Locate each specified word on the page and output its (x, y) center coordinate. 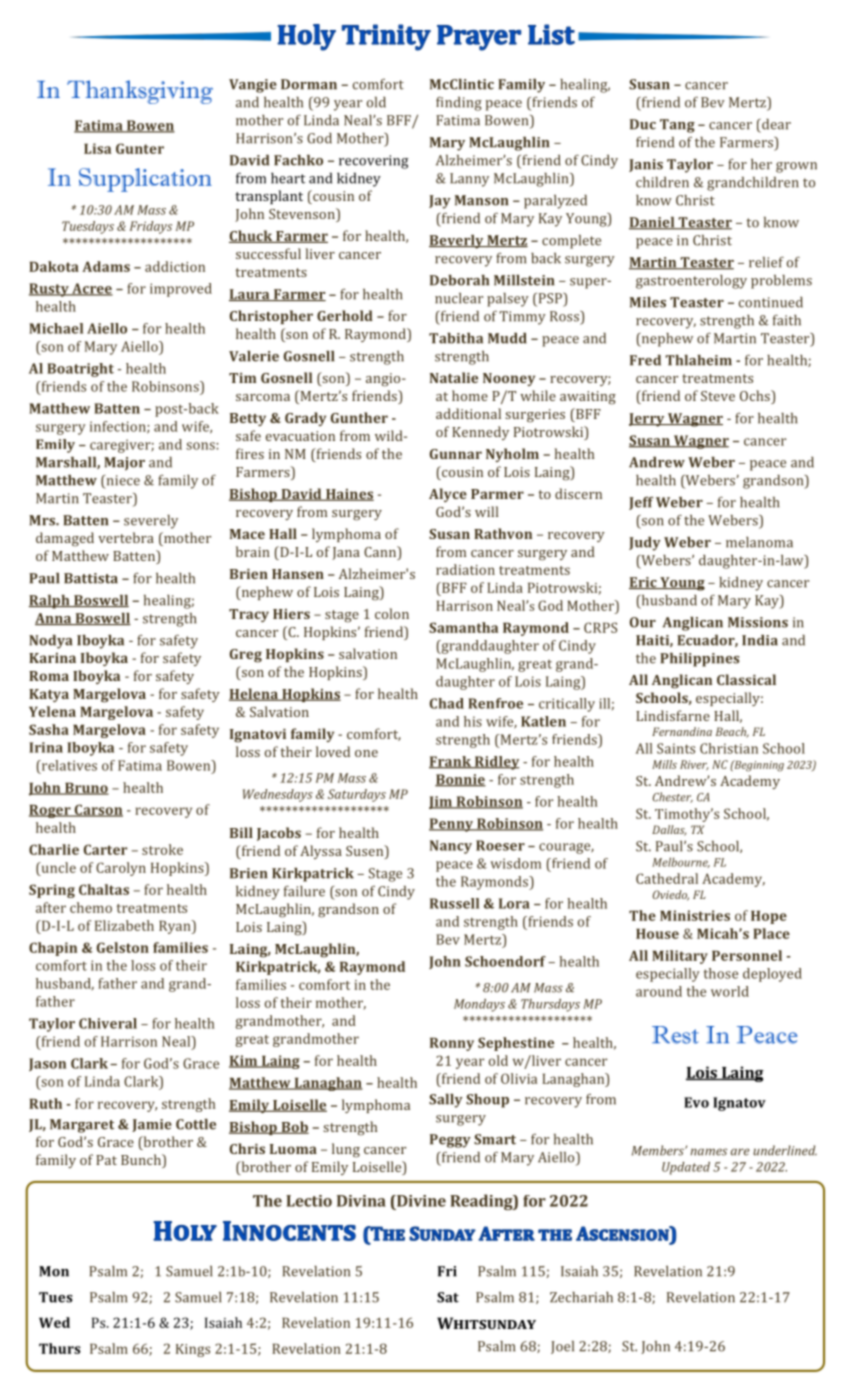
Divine (420, 1201)
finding (459, 103)
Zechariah (581, 1297)
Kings (193, 1350)
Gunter (140, 148)
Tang (677, 126)
